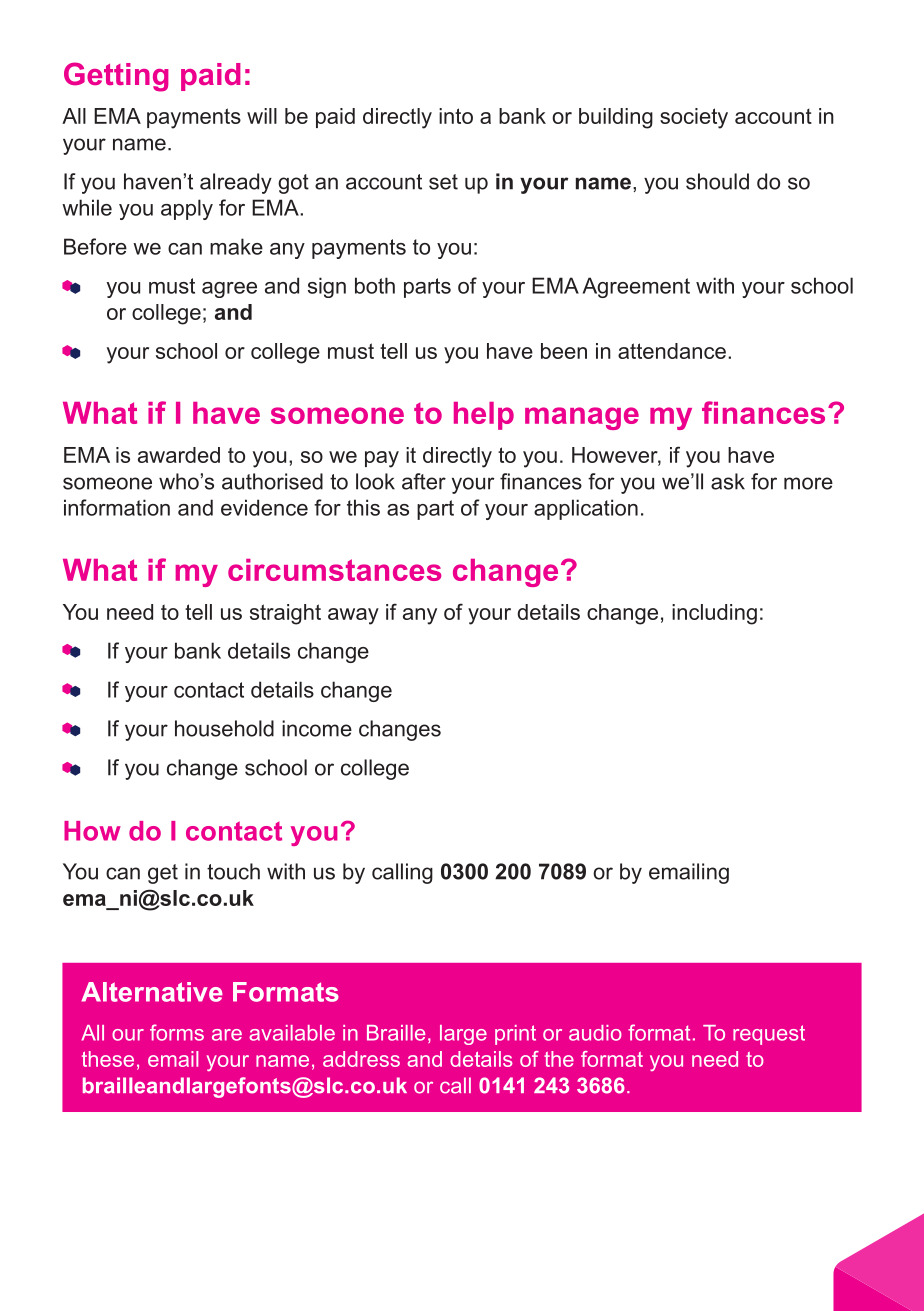 This document has width=924, height=1311. Describe the element at coordinates (769, 1035) in the document. I see `request` at that location.
